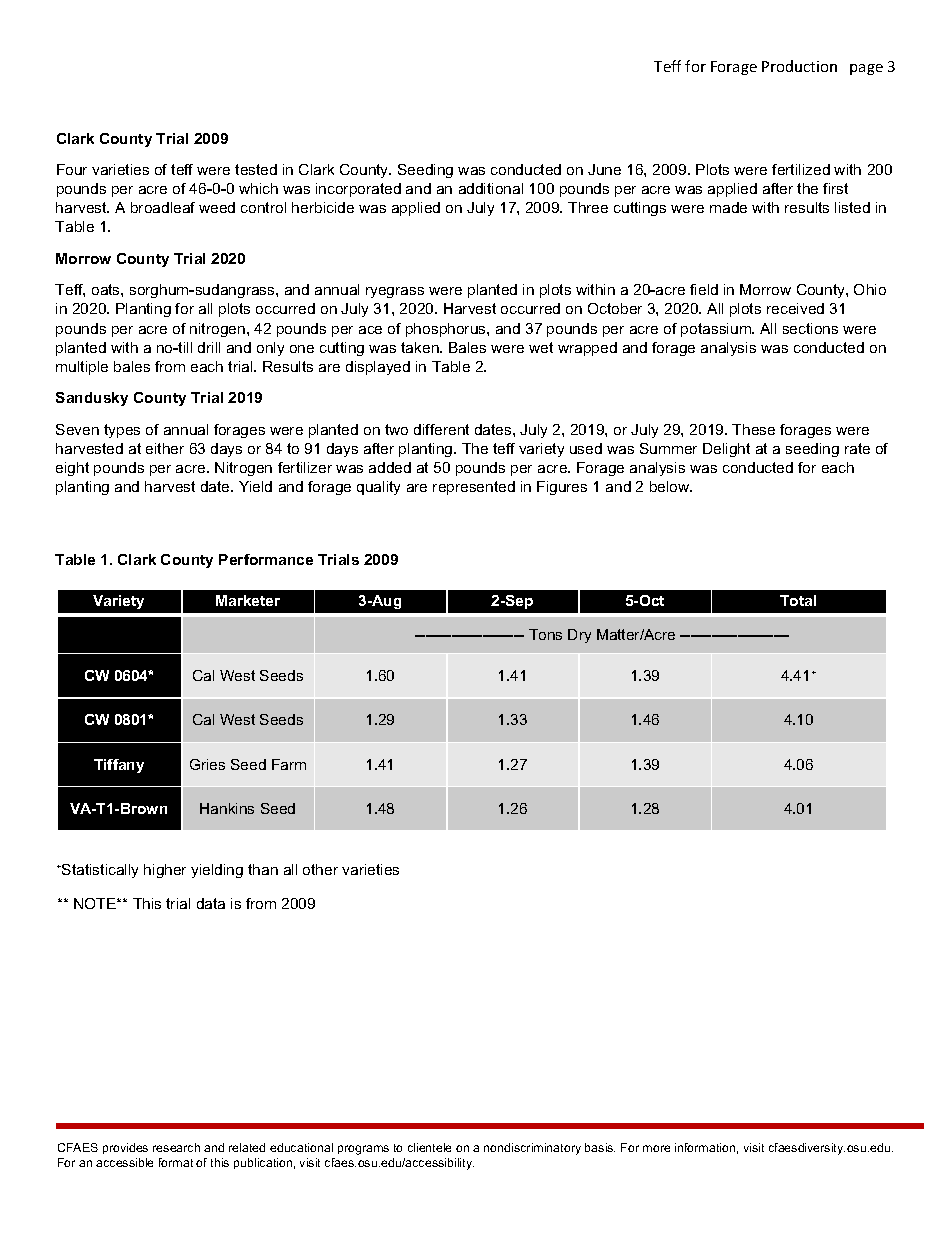 This image has height=1233, width=952. What do you see at coordinates (165, 448) in the image?
I see `either` at bounding box center [165, 448].
